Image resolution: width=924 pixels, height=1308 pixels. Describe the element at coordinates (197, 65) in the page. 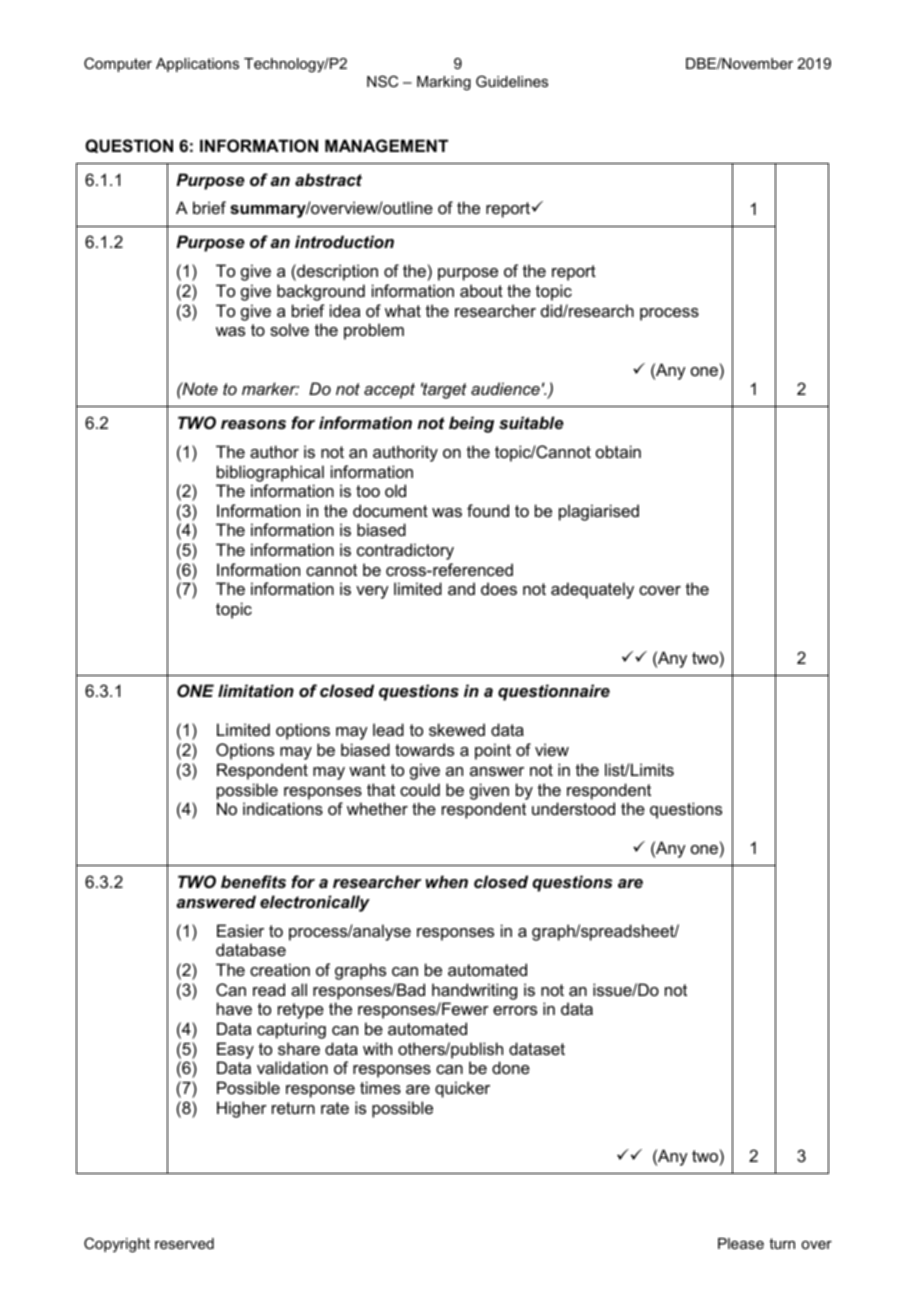

I see `Applications` at that location.
